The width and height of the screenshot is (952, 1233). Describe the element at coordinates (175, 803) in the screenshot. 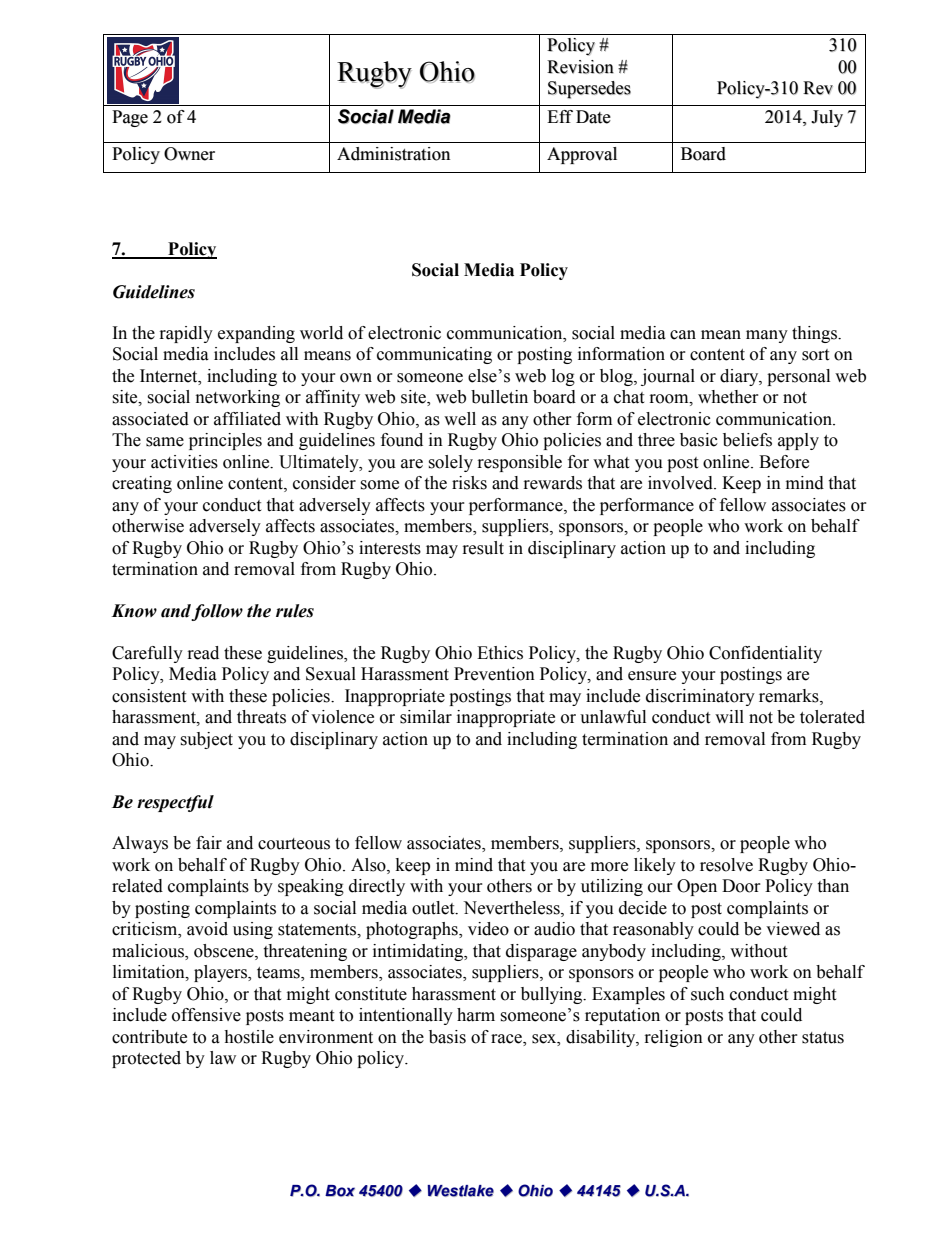

I see `respectful` at that location.
